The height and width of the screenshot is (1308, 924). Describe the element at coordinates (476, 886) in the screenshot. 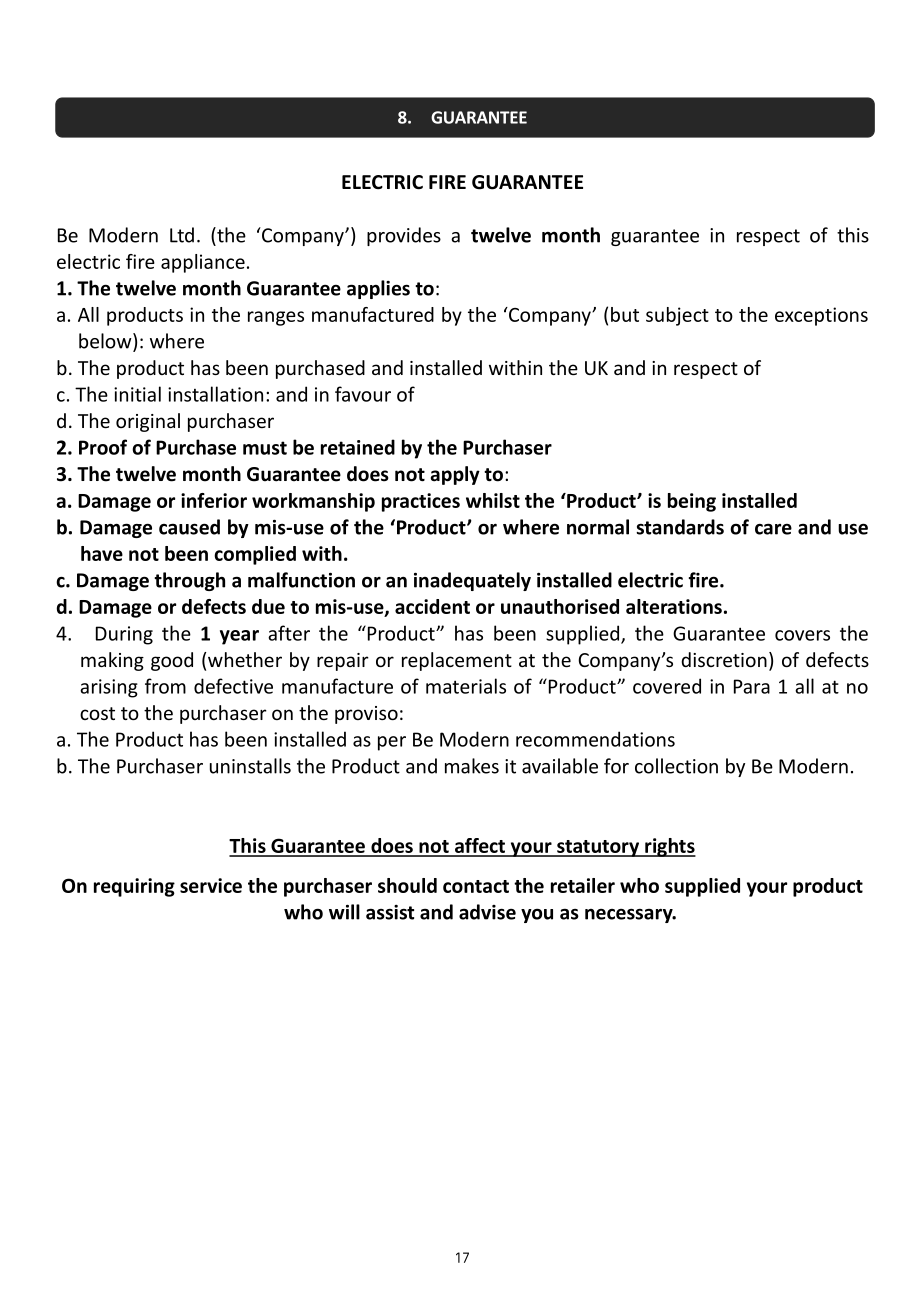

I see `contact` at that location.
